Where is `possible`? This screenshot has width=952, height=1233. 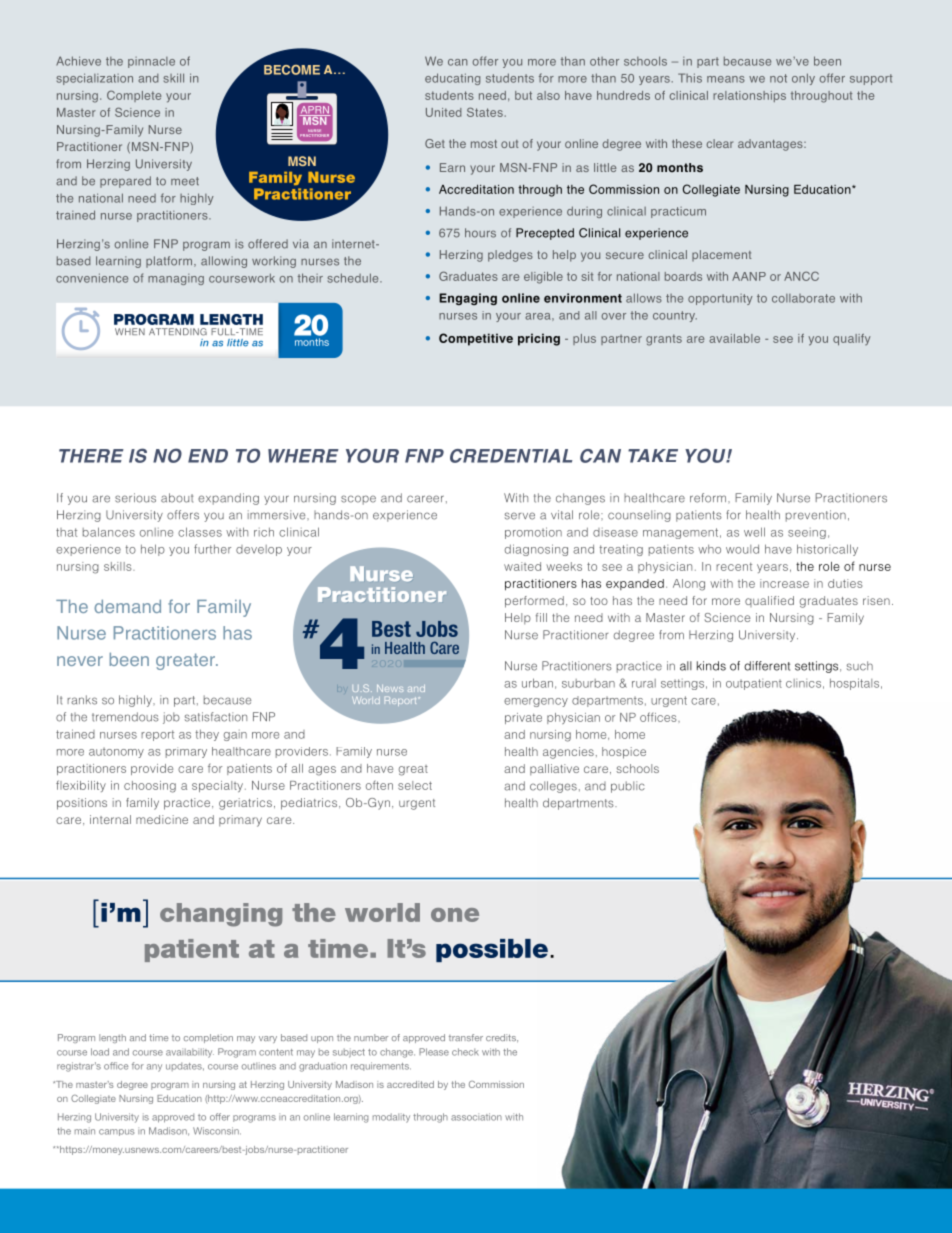
possible is located at coordinates (492, 950).
